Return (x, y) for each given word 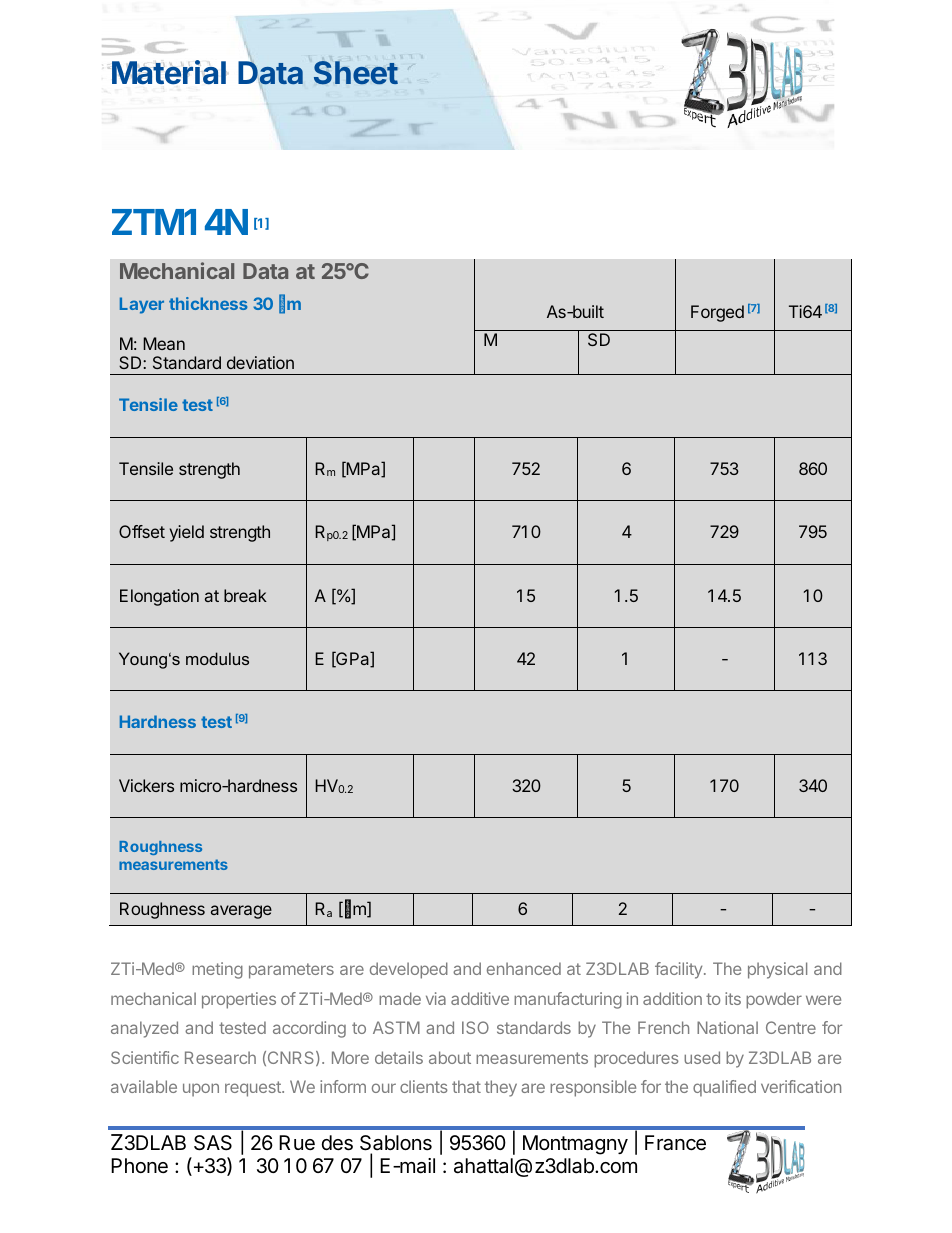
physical (777, 970)
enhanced (524, 968)
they (501, 1088)
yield (187, 533)
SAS (213, 1143)
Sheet (356, 73)
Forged (717, 313)
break (245, 595)
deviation (260, 362)
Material (169, 72)
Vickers (146, 785)
